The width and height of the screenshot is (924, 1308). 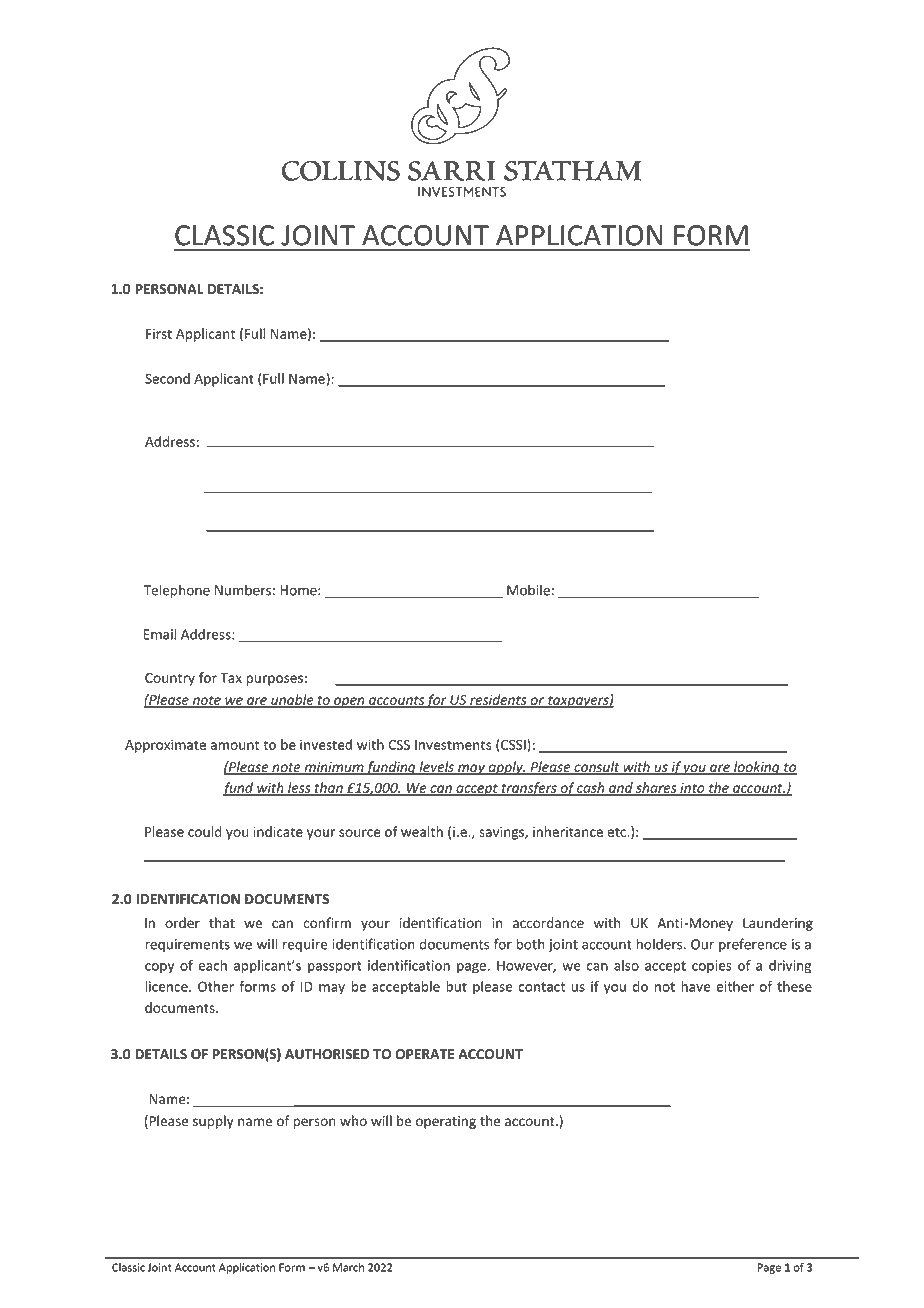 I want to click on savings, so click(x=502, y=833).
